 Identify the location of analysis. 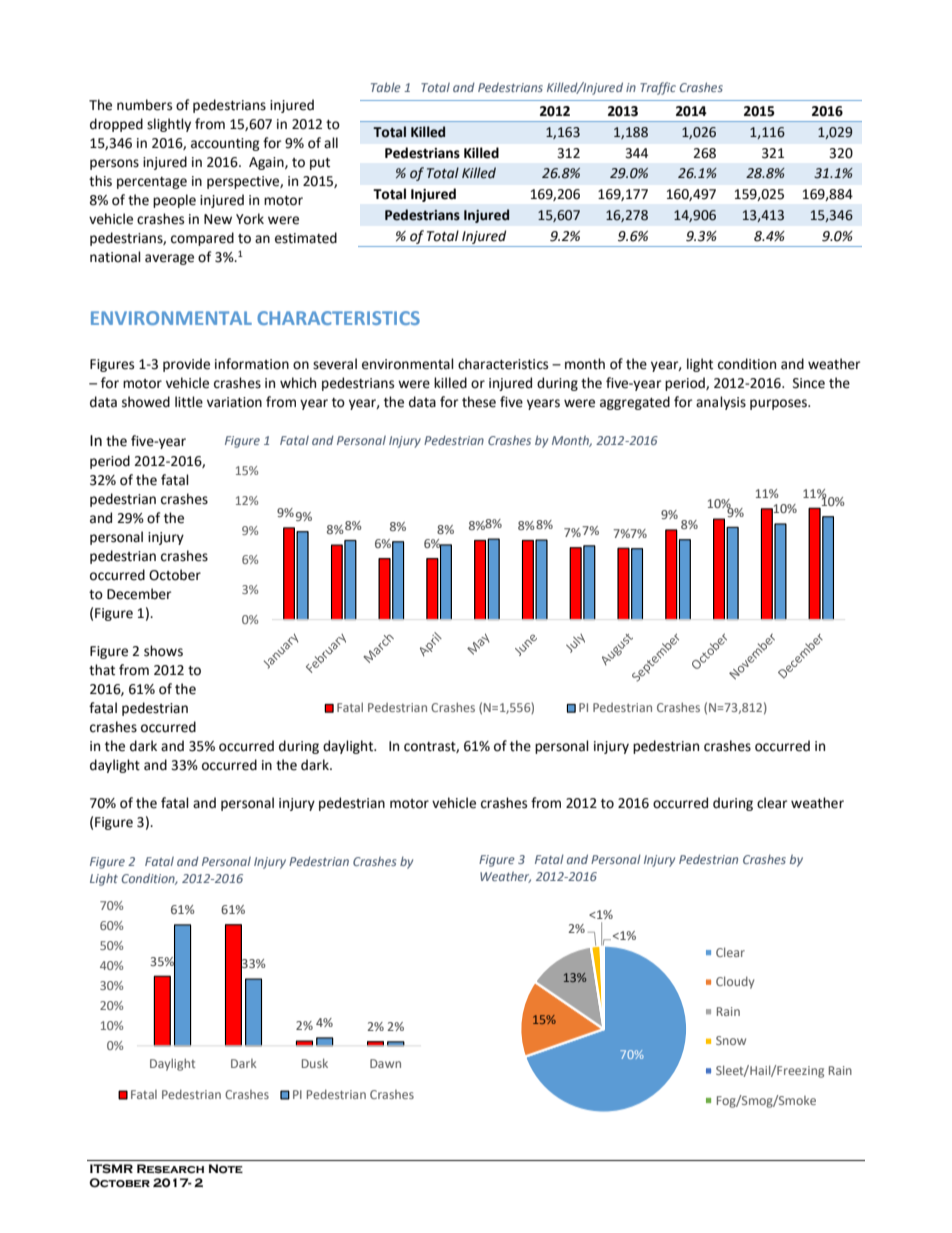
(721, 403).
